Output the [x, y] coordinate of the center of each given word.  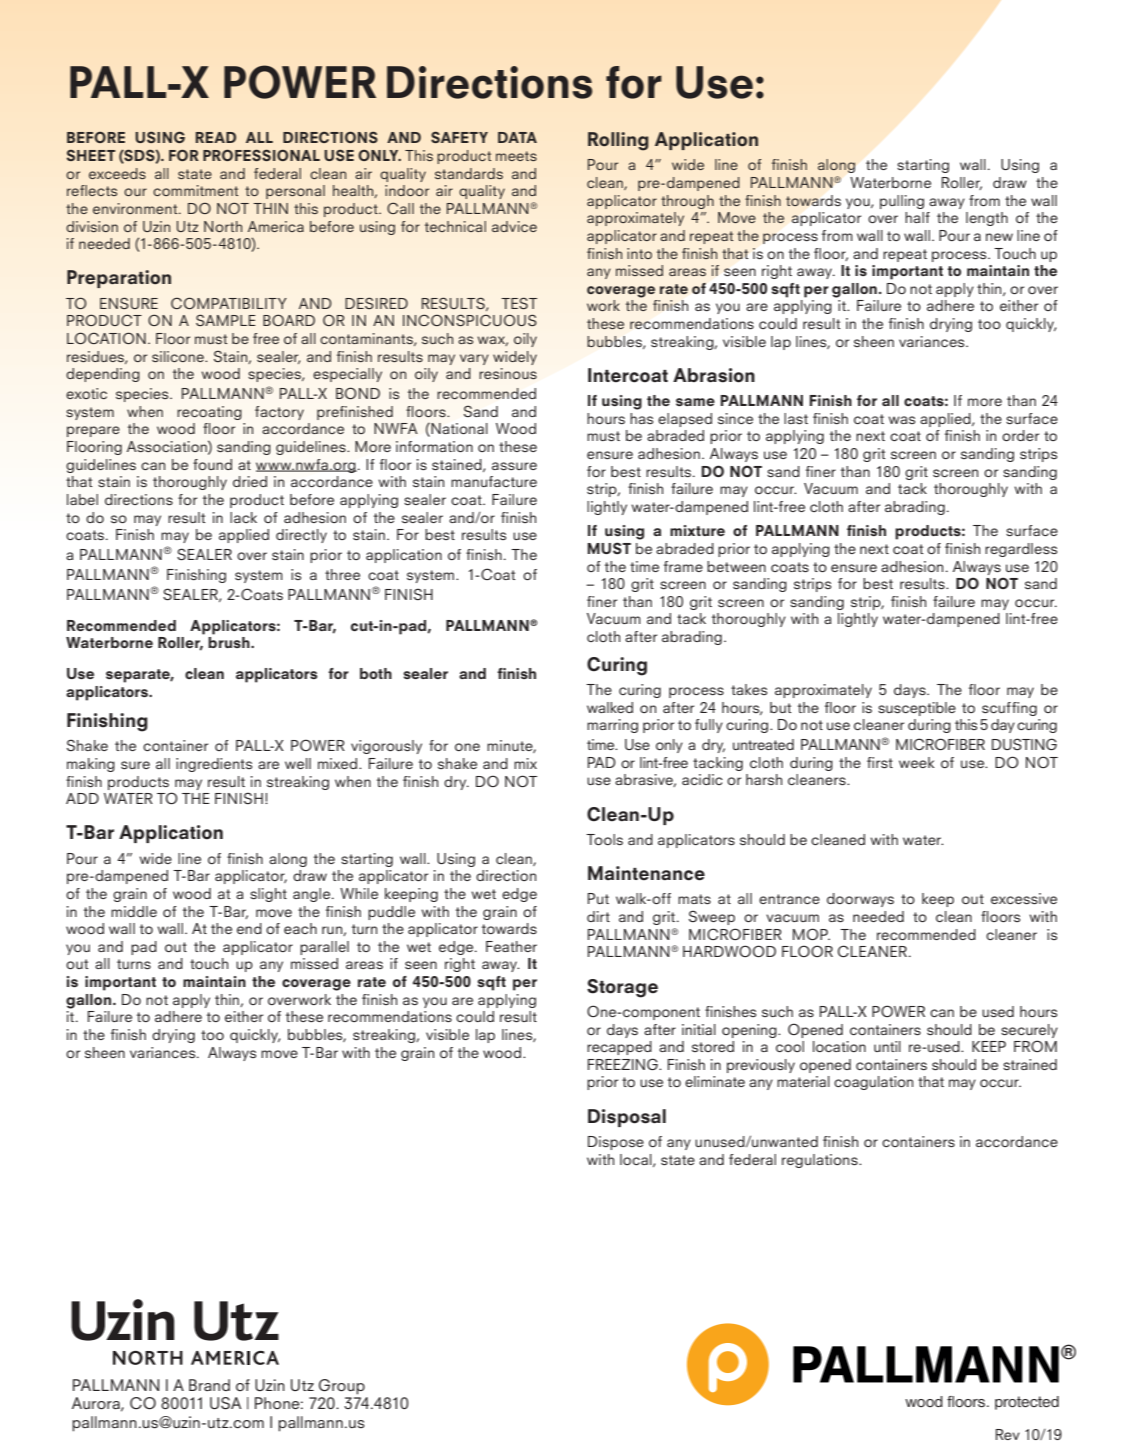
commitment [195, 190]
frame [683, 566]
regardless [1021, 550]
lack [243, 517]
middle [134, 911]
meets [516, 156]
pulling [902, 202]
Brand [209, 1385]
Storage [622, 988]
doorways [860, 900]
